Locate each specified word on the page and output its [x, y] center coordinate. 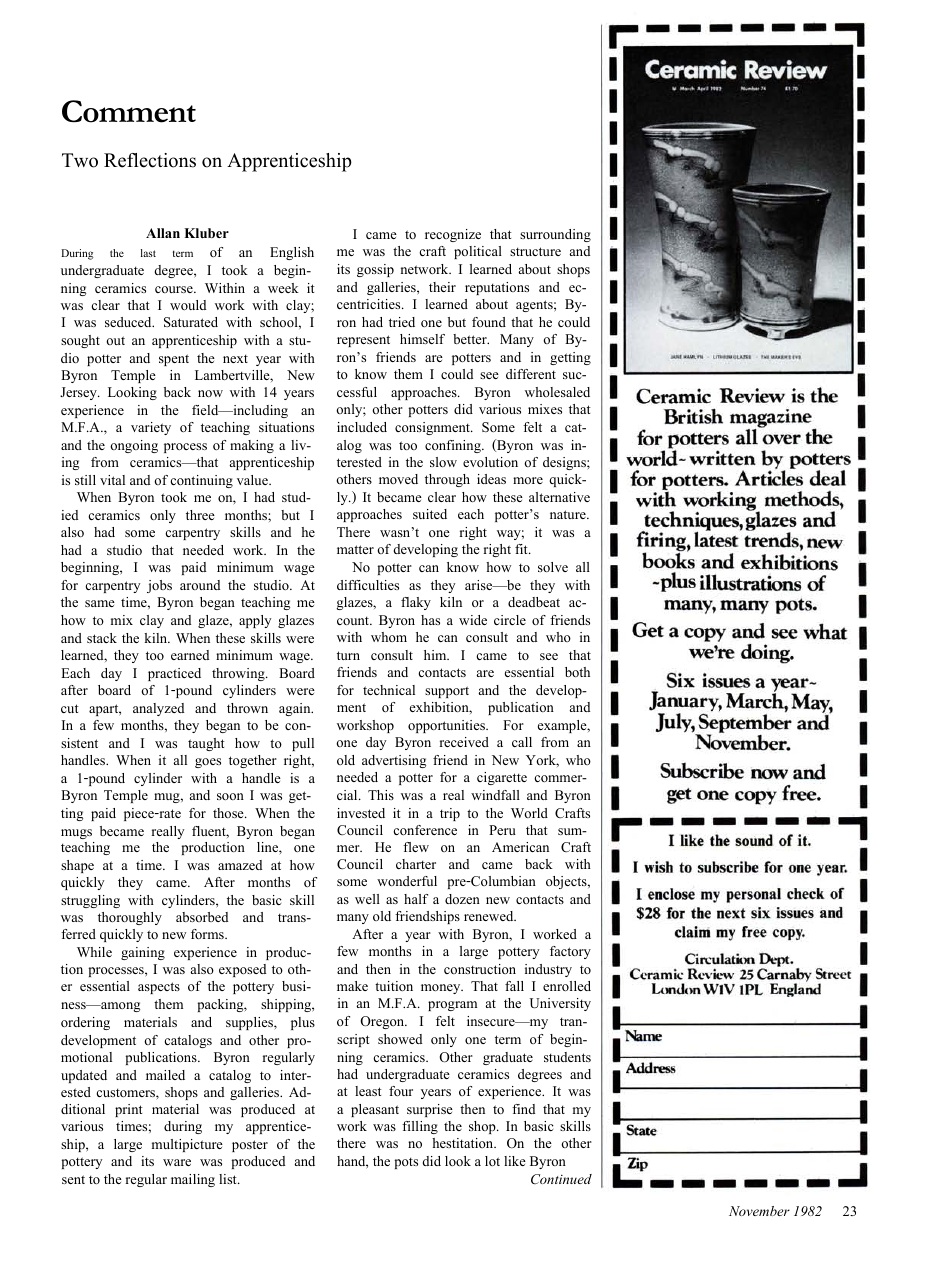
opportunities [447, 726]
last [148, 253]
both [577, 672]
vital [112, 480]
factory [570, 952]
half [416, 899]
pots [406, 1163]
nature [569, 514]
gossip [375, 270]
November [759, 1211]
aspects [159, 988]
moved [398, 479]
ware [177, 1162]
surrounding [555, 235]
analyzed [158, 709]
